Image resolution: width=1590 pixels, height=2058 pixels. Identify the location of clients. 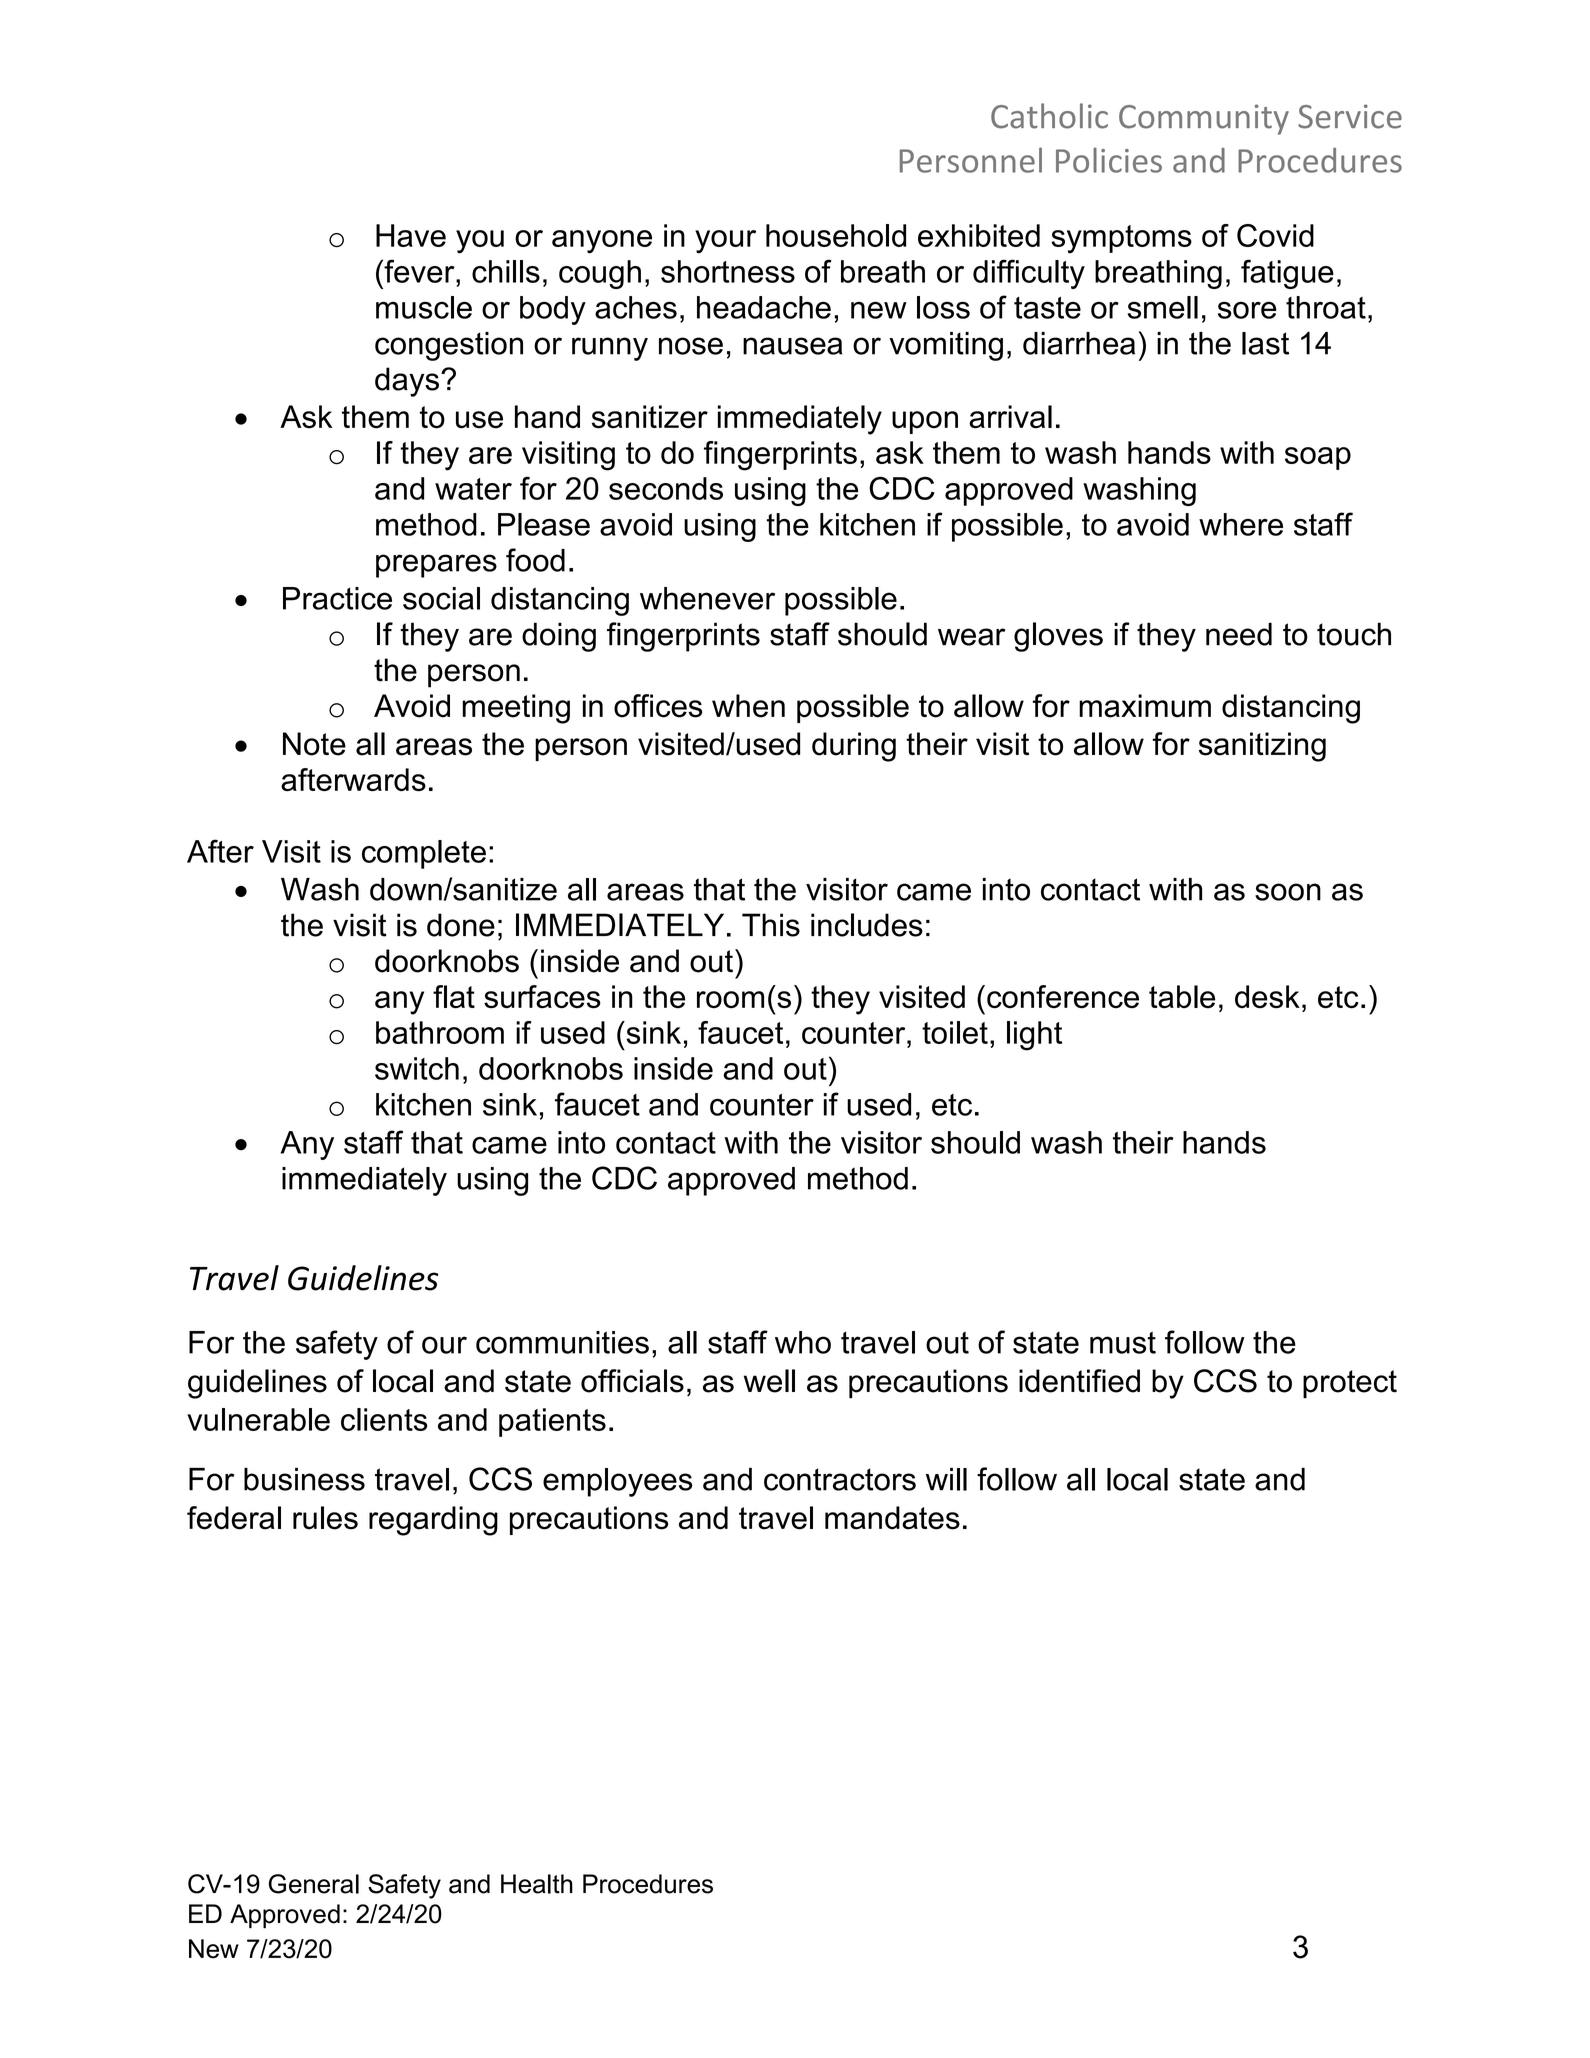
(384, 1419).
